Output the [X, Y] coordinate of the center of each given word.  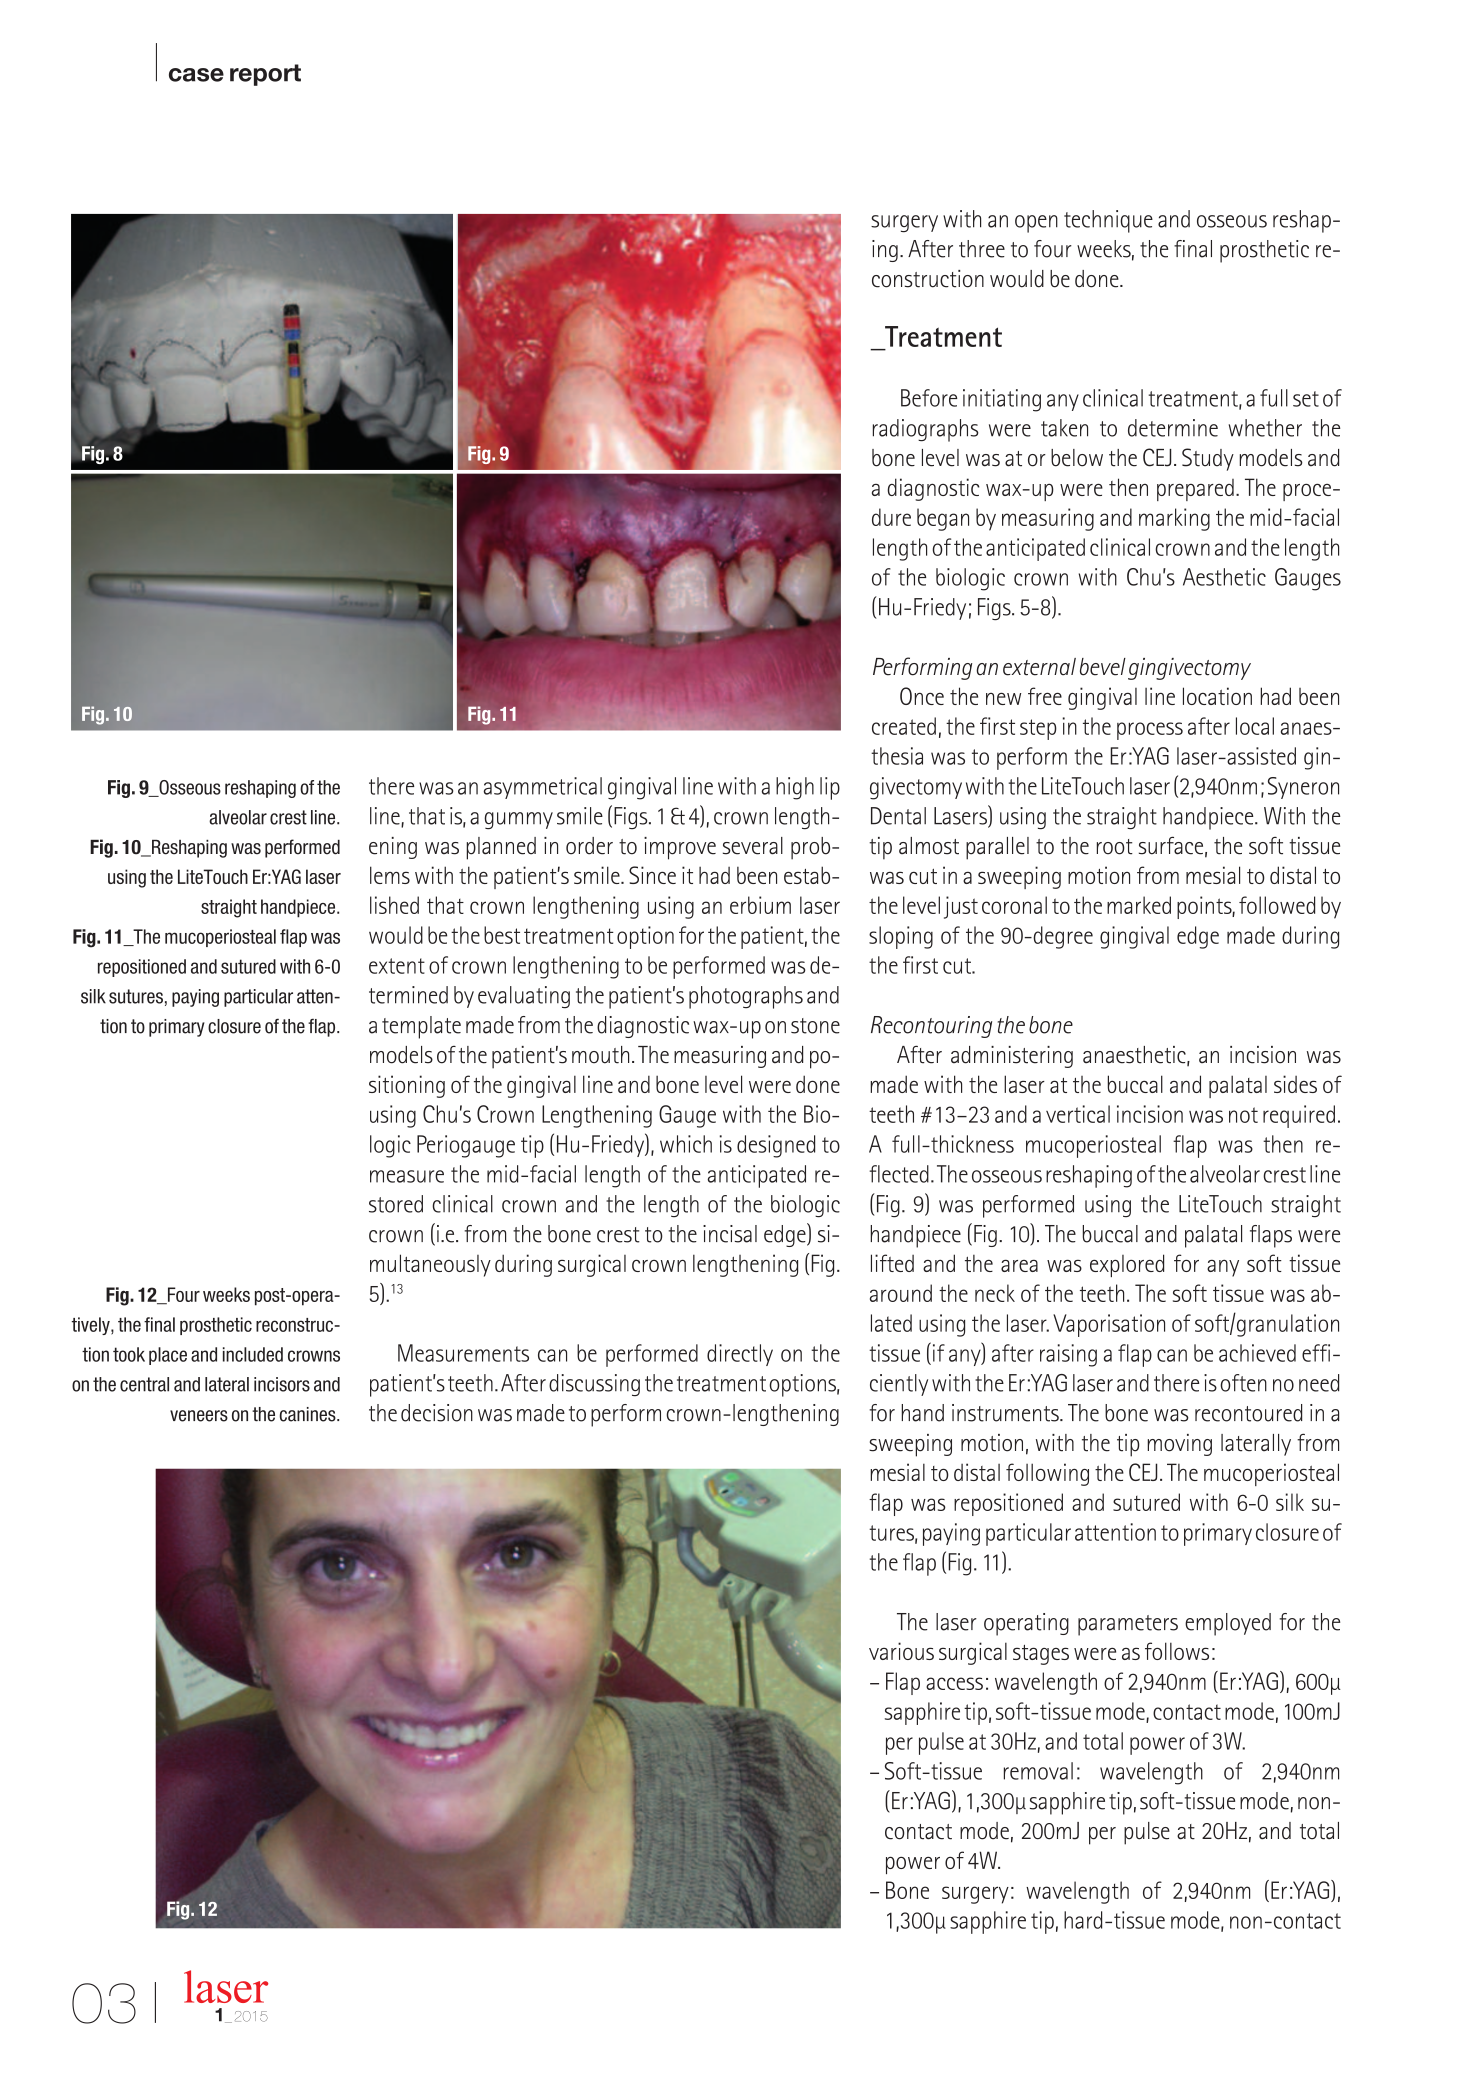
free [1045, 696]
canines [309, 1414]
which [686, 1144]
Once [922, 696]
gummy [518, 820]
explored [1127, 1265]
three [982, 249]
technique [1108, 221]
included [253, 1354]
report [265, 75]
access [954, 1683]
